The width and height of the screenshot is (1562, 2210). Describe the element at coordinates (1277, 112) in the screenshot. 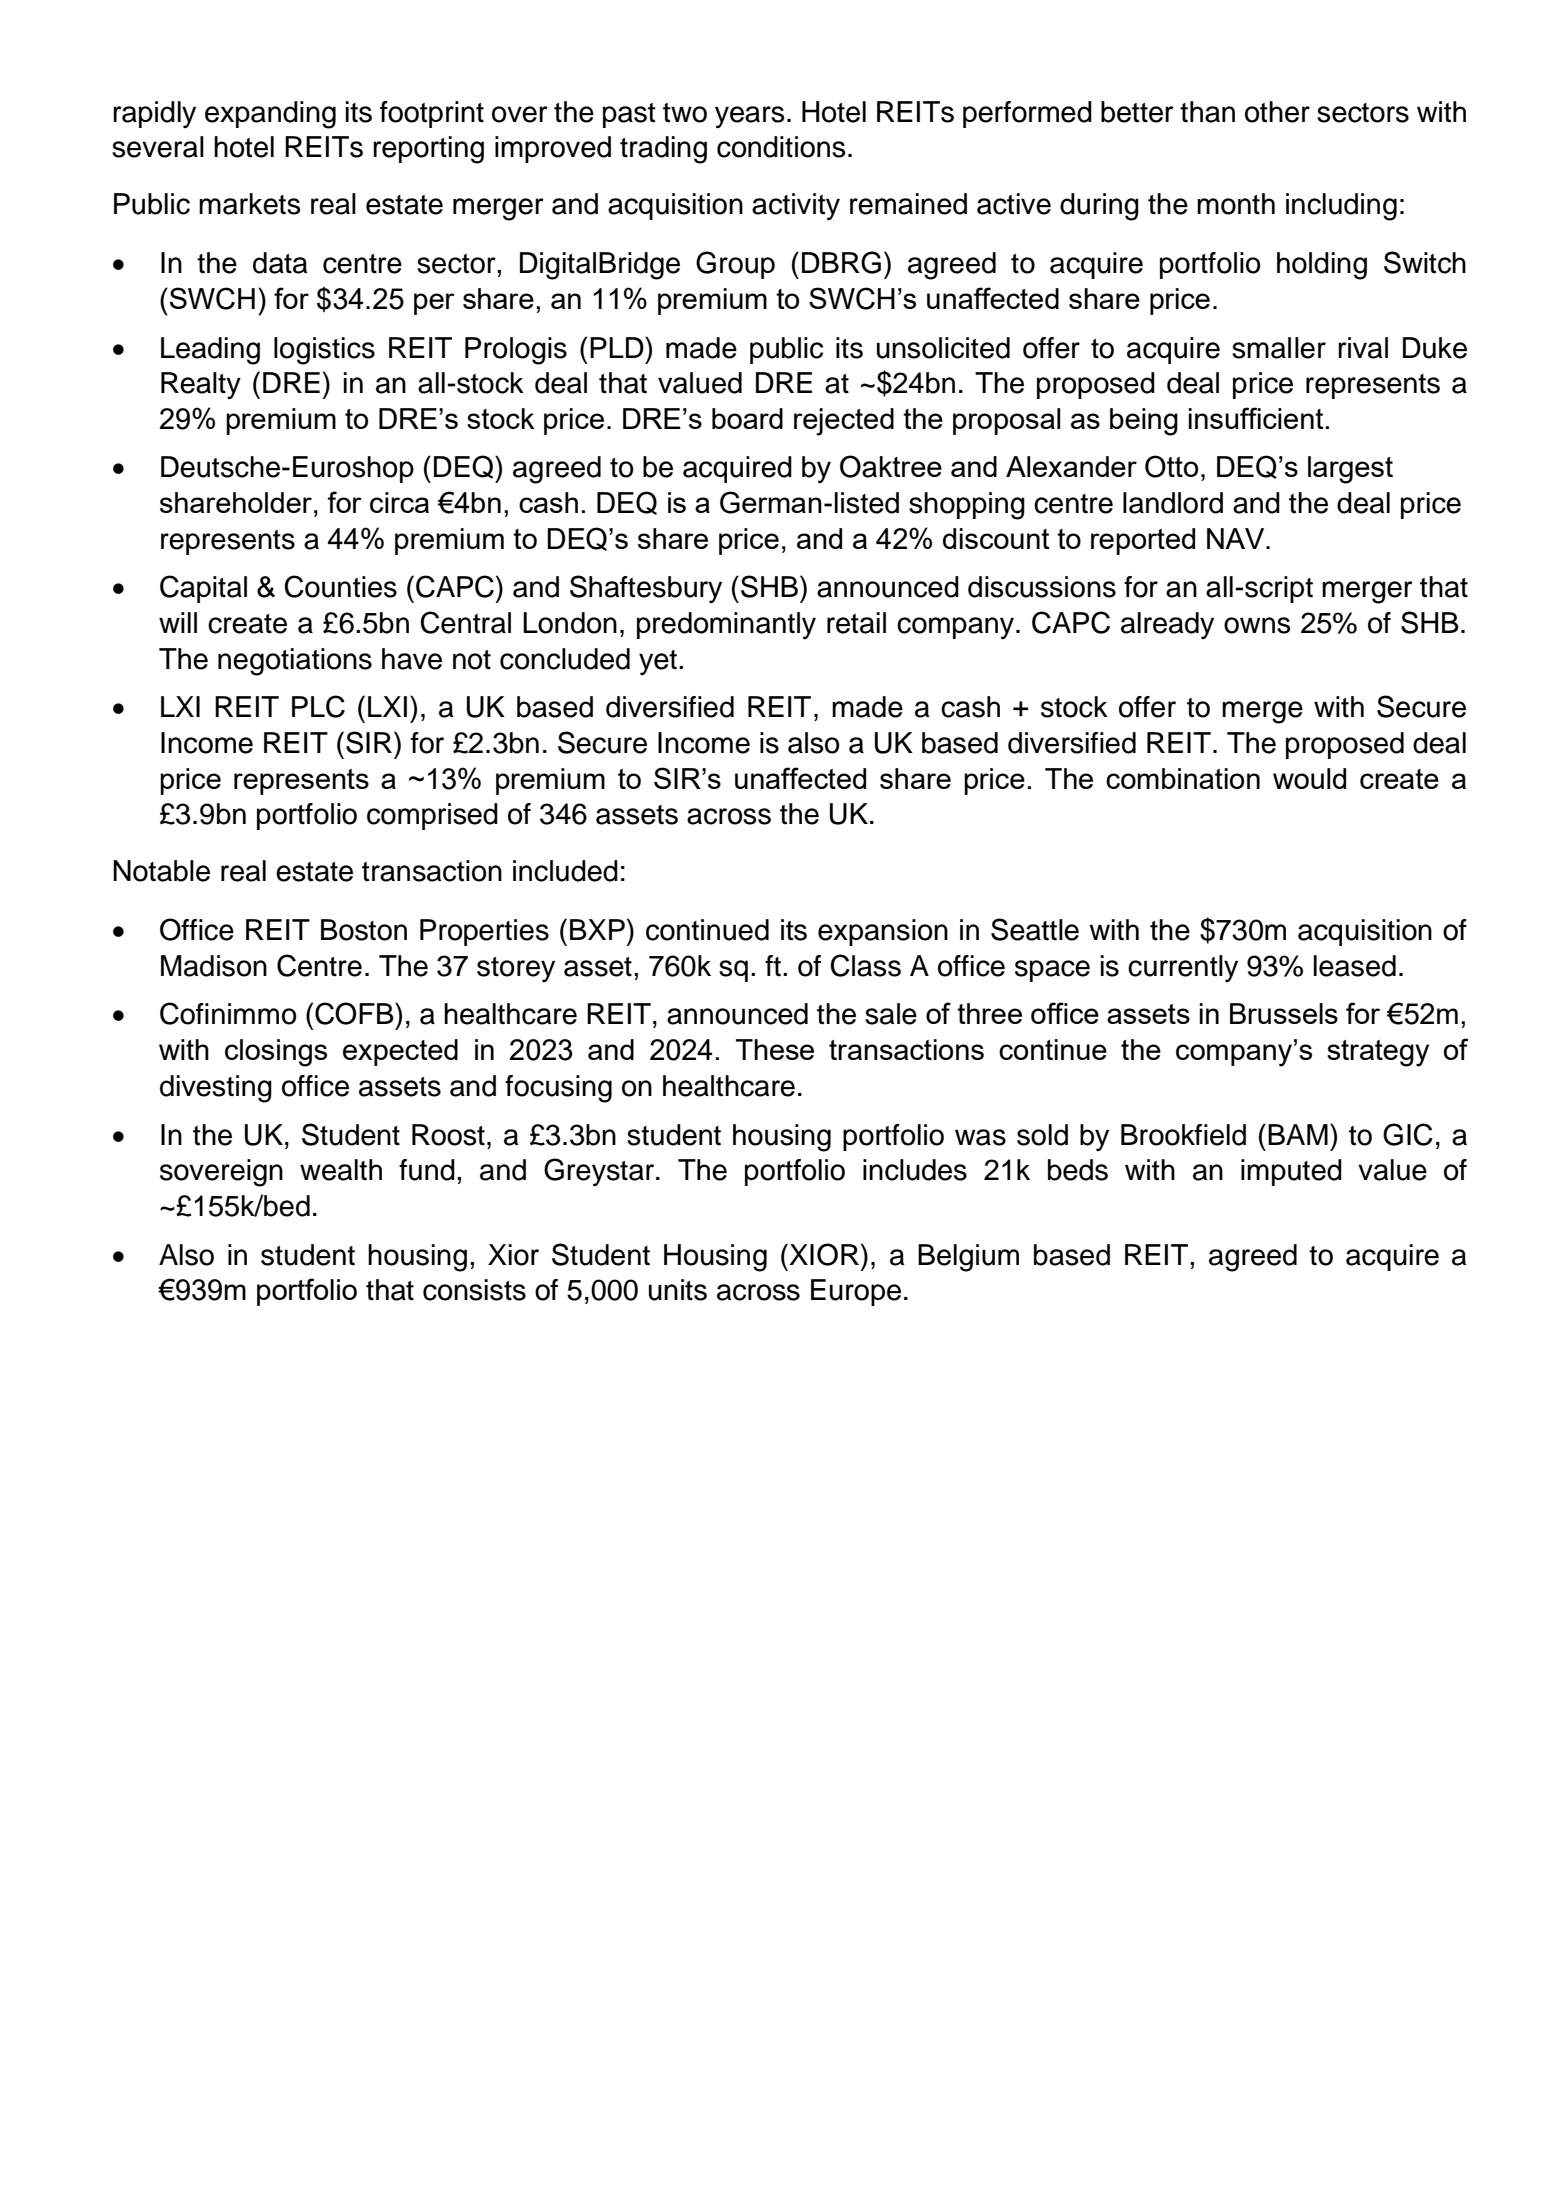

I see `other` at that location.
